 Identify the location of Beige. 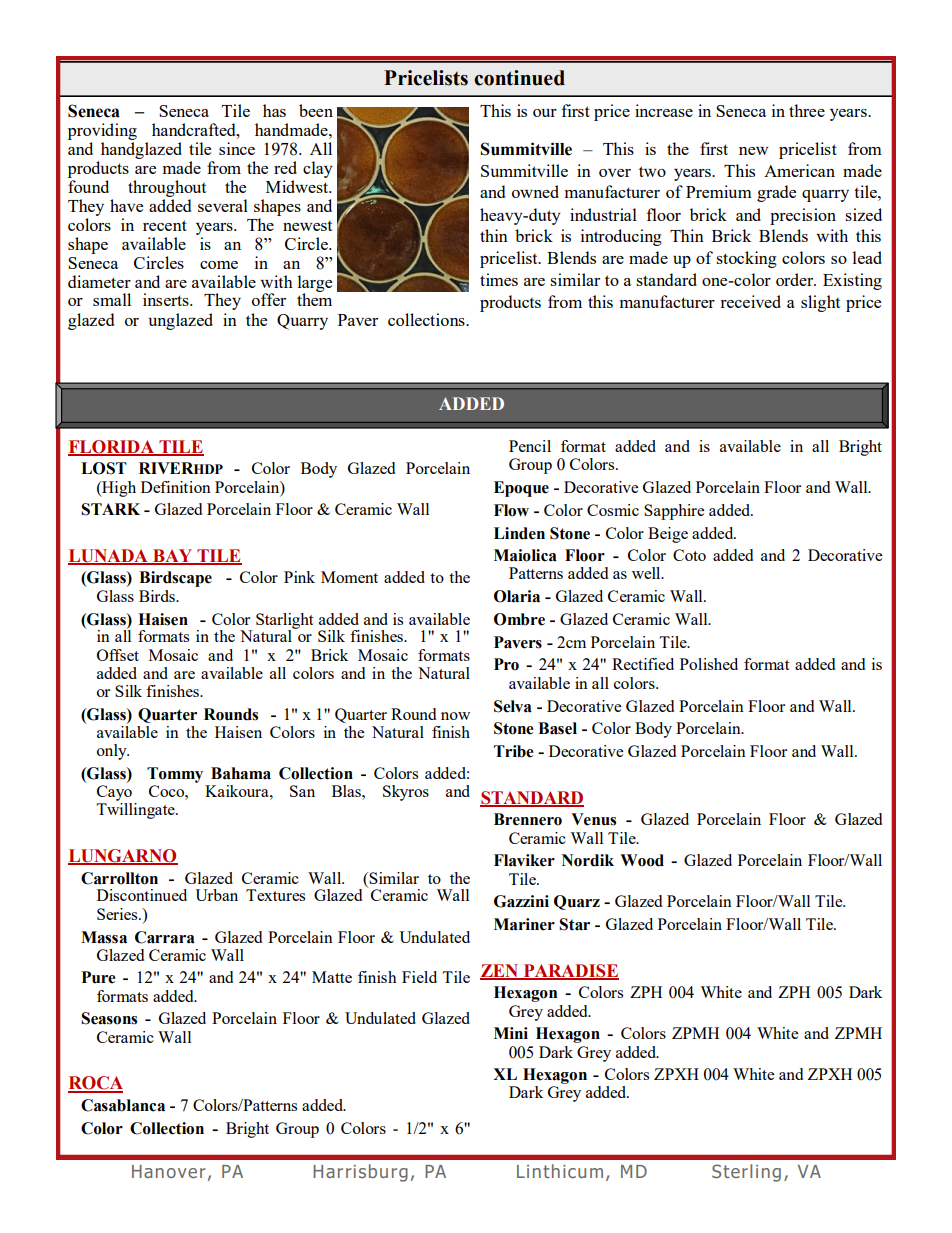
(668, 535).
